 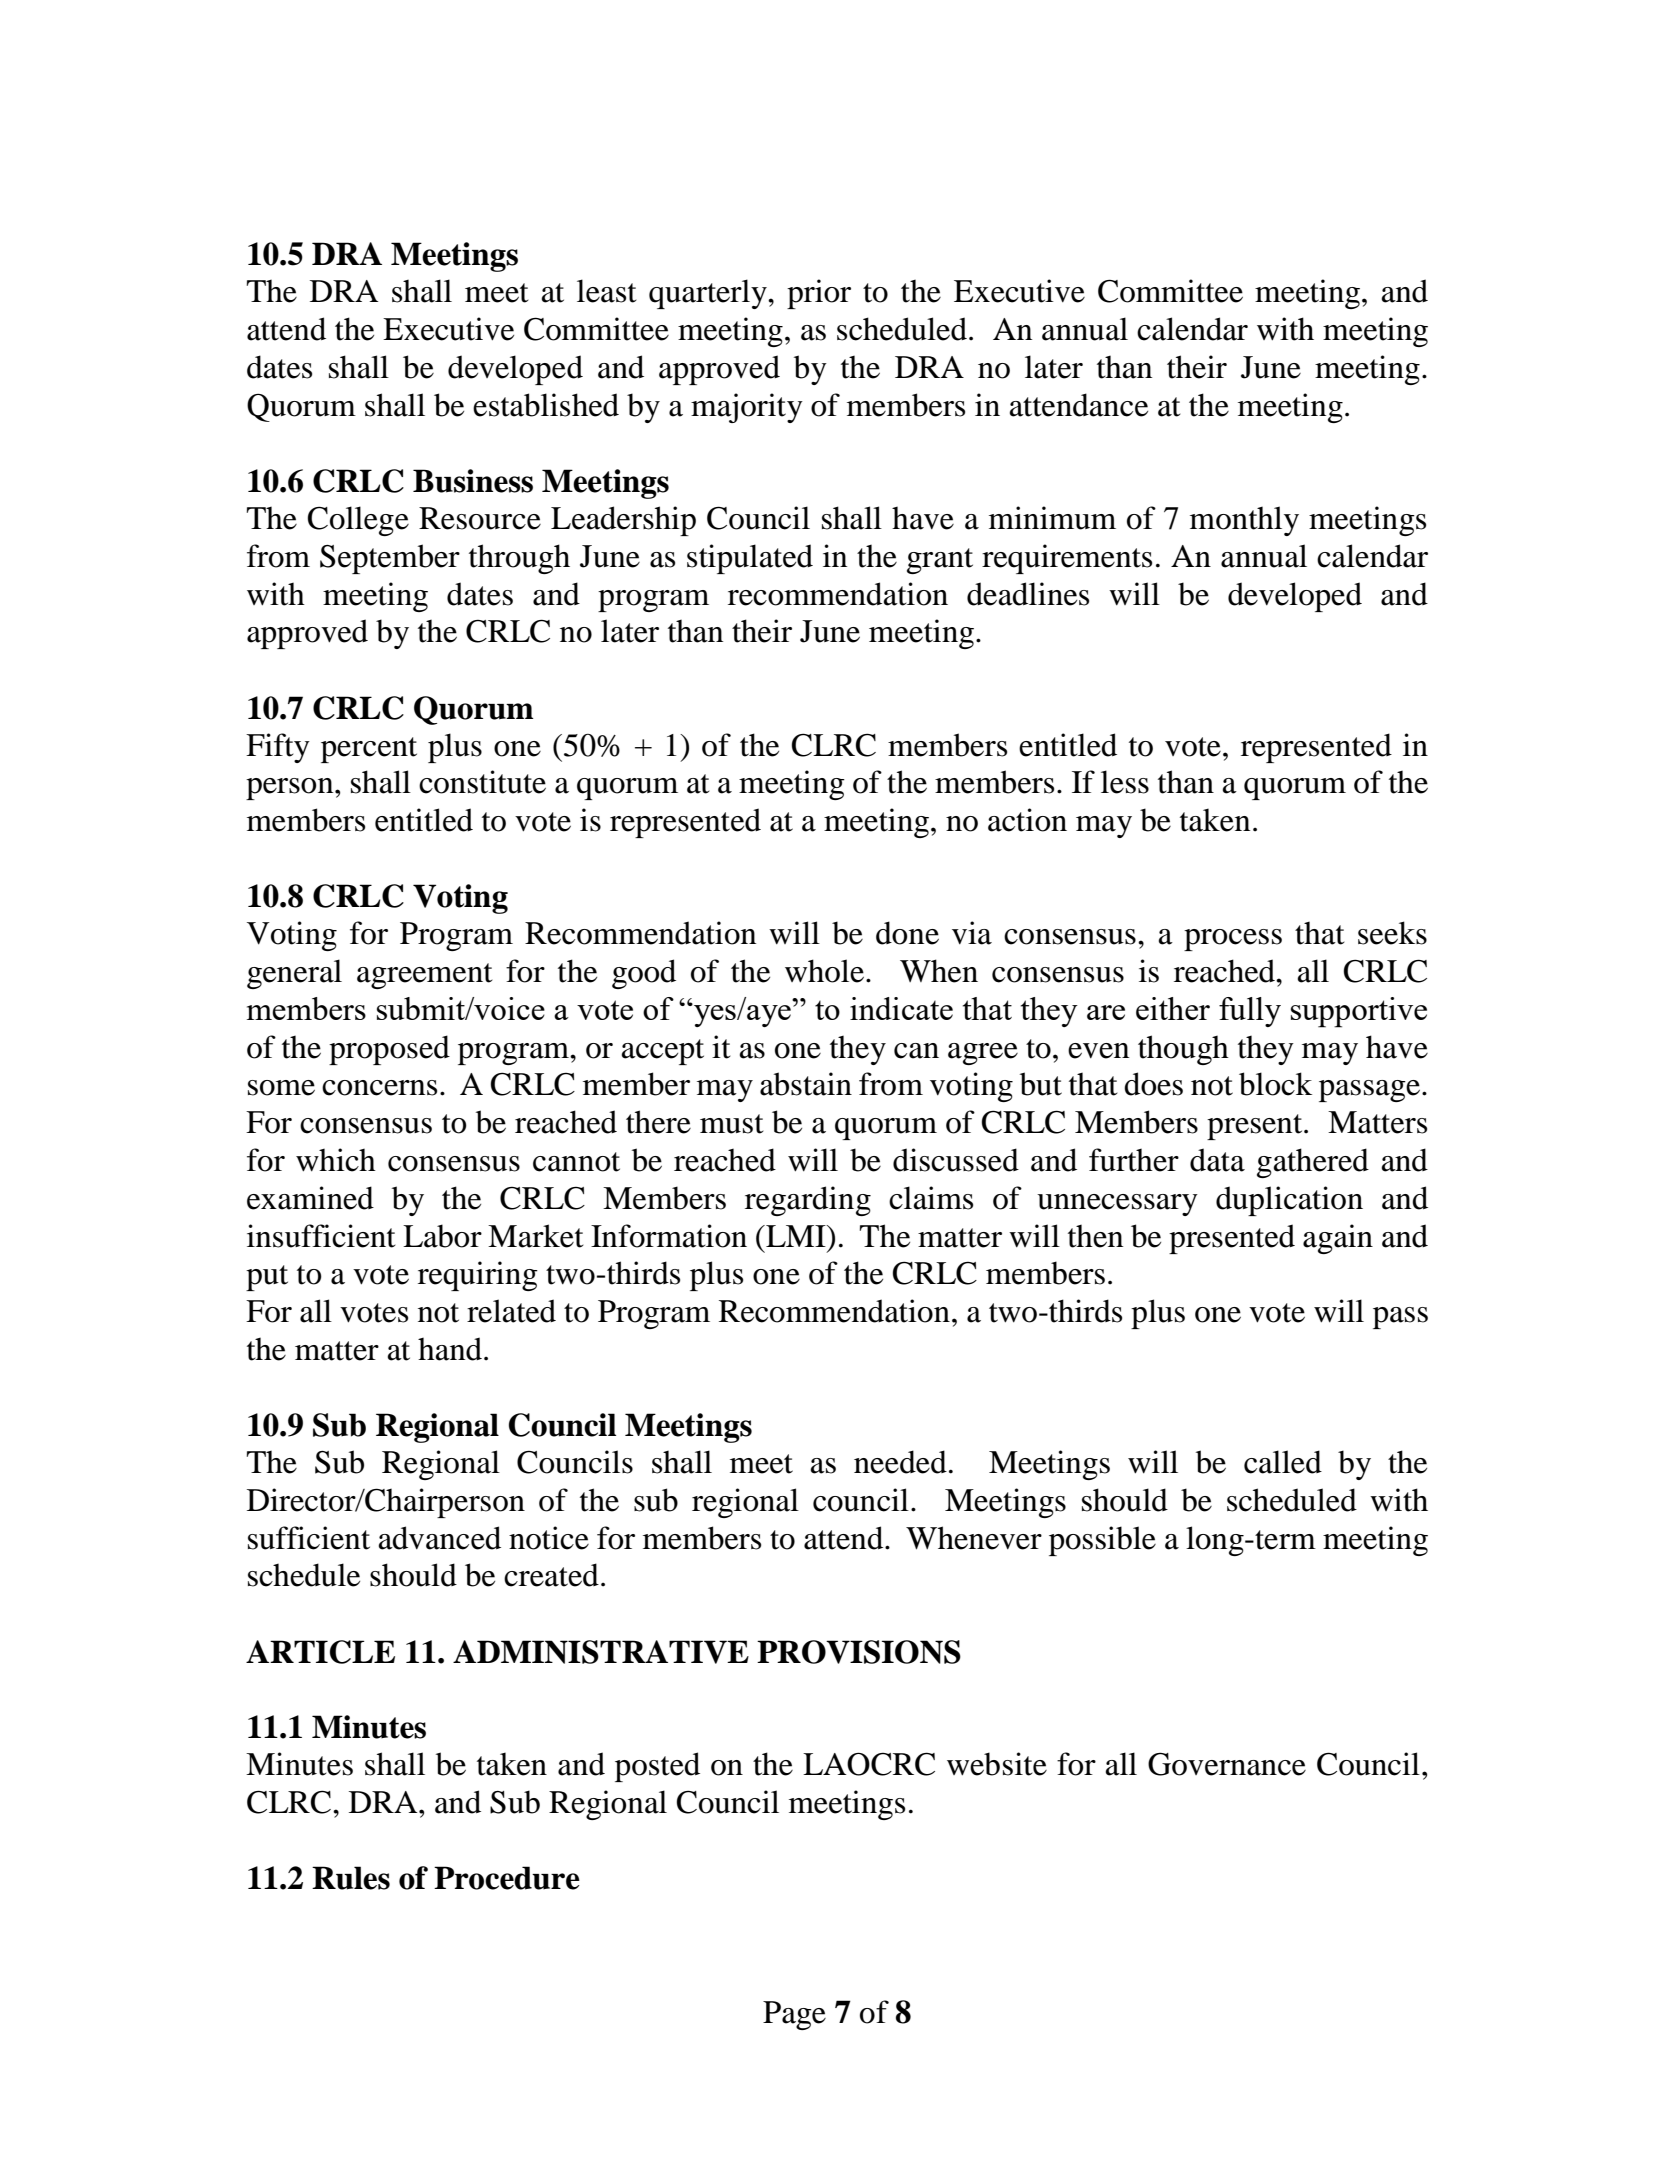 I want to click on Rules, so click(x=351, y=1878).
